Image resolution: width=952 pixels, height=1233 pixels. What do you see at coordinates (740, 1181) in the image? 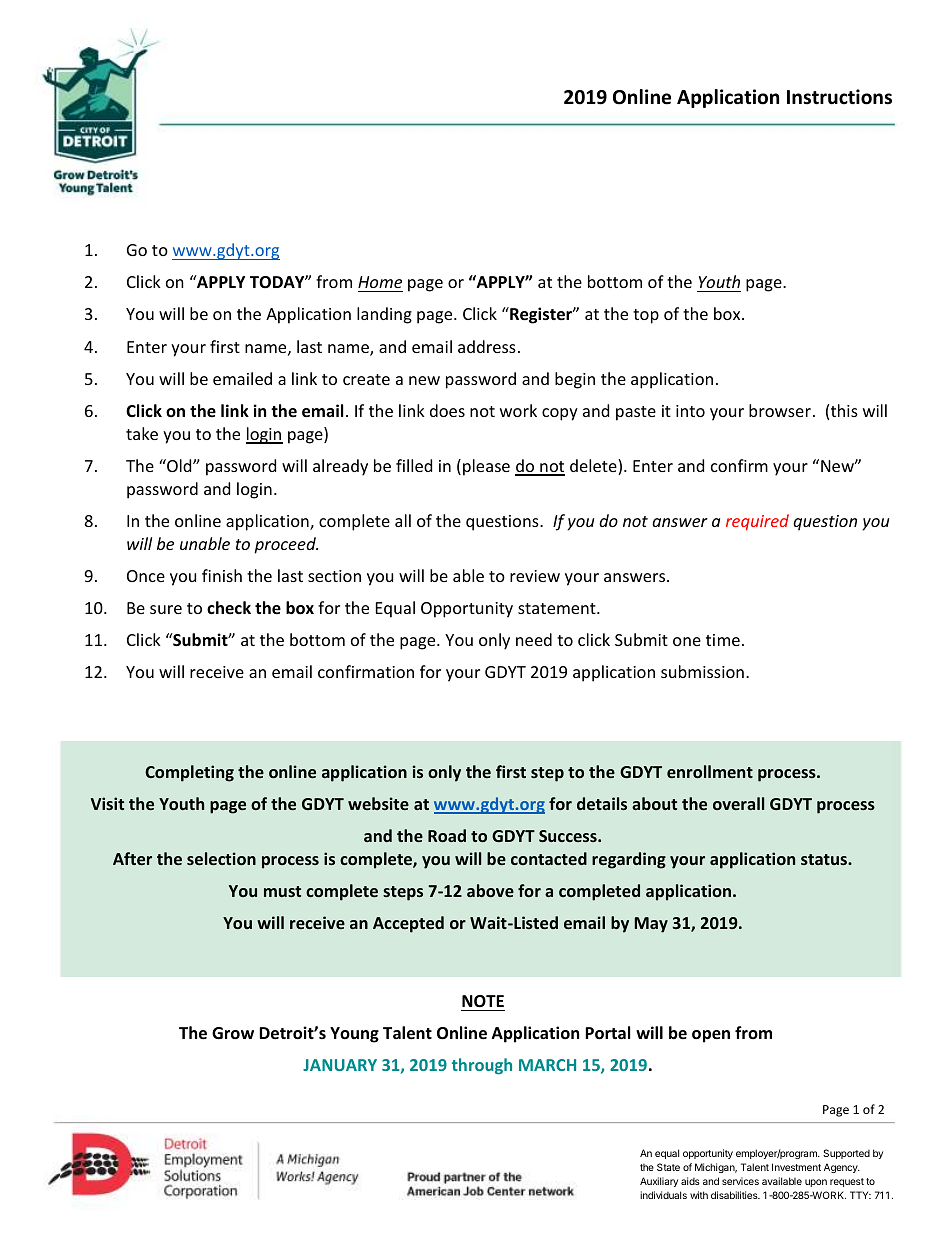
I see `services` at bounding box center [740, 1181].
